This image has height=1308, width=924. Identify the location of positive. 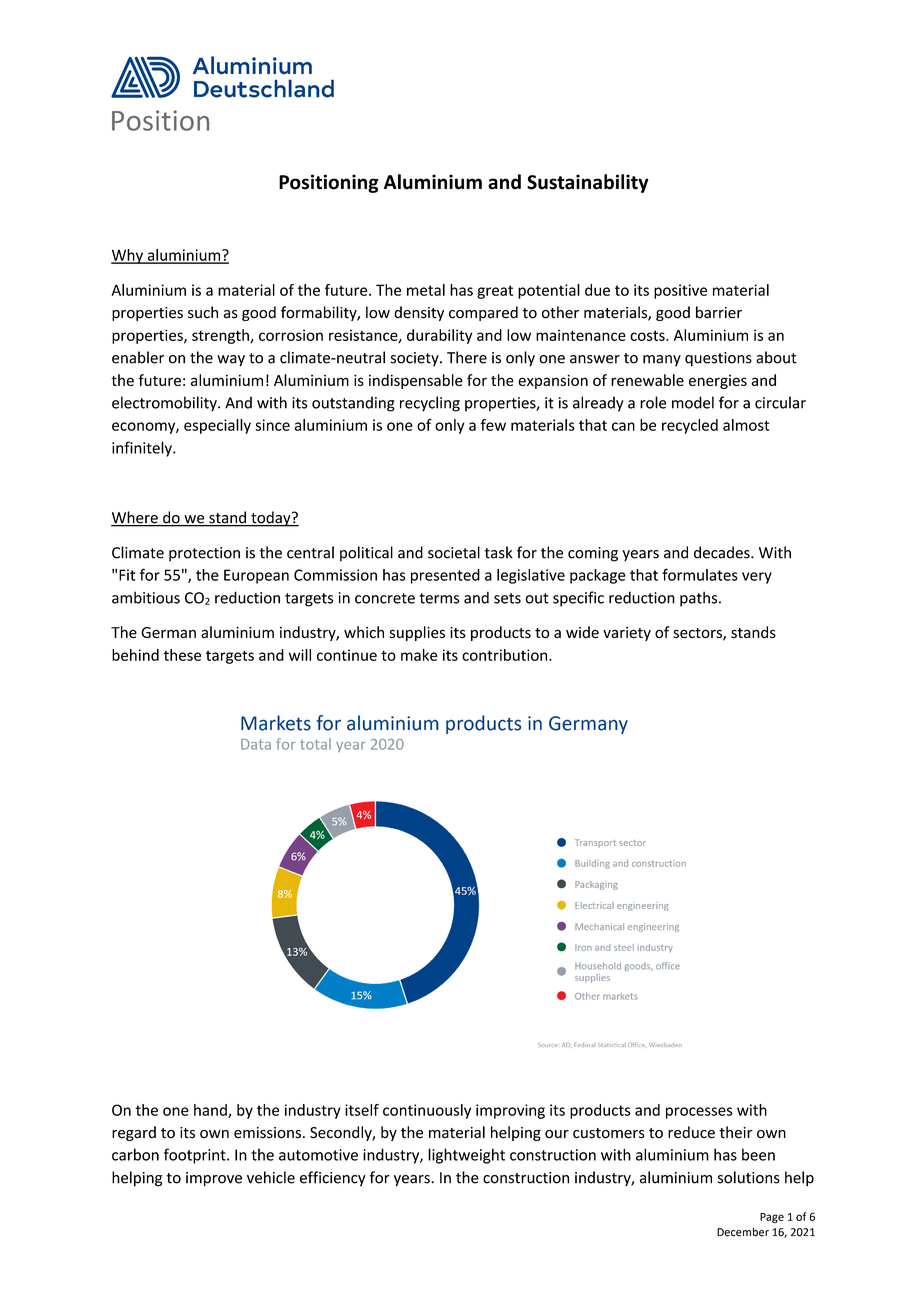
(680, 291).
